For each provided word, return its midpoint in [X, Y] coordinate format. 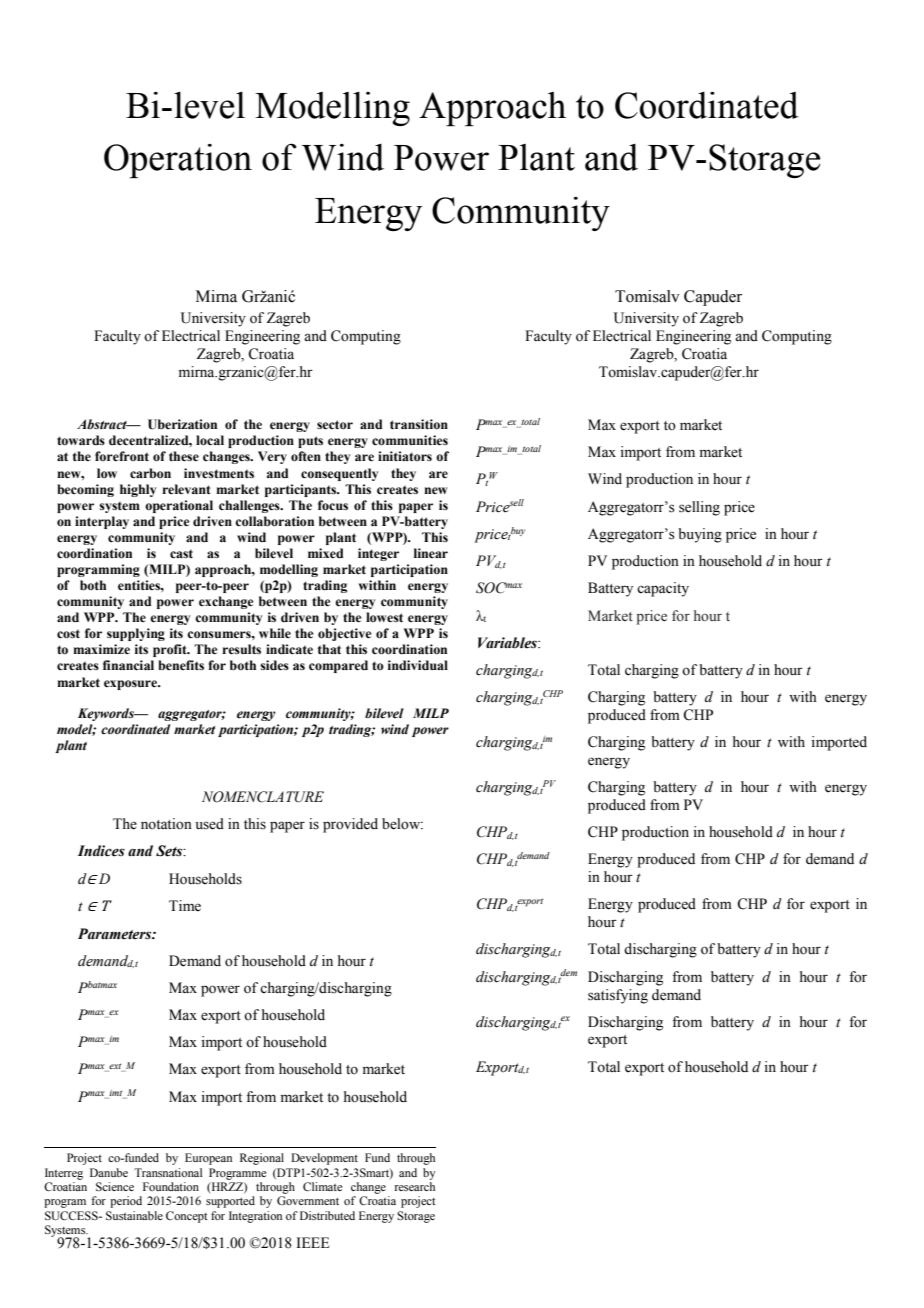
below [402, 824]
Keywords [107, 714]
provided [350, 825]
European [208, 1159]
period [126, 1202]
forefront [122, 456]
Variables [508, 643]
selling [699, 508]
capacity [663, 589]
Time [185, 906]
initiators [405, 456]
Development [324, 1159]
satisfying [618, 996]
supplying [136, 634]
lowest [384, 617]
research [415, 1186]
